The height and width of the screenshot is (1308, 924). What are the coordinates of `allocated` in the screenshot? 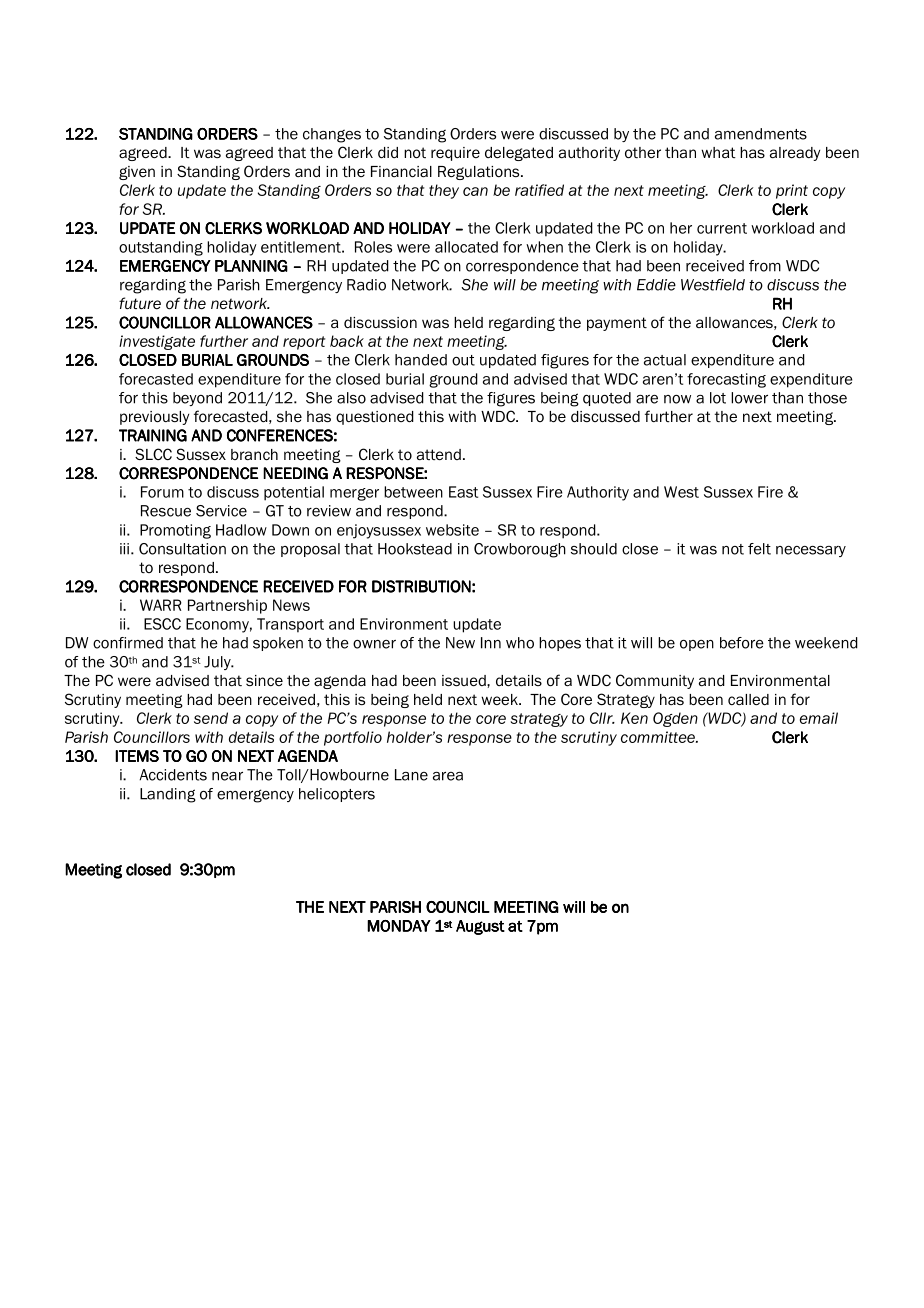 It's located at (466, 247).
